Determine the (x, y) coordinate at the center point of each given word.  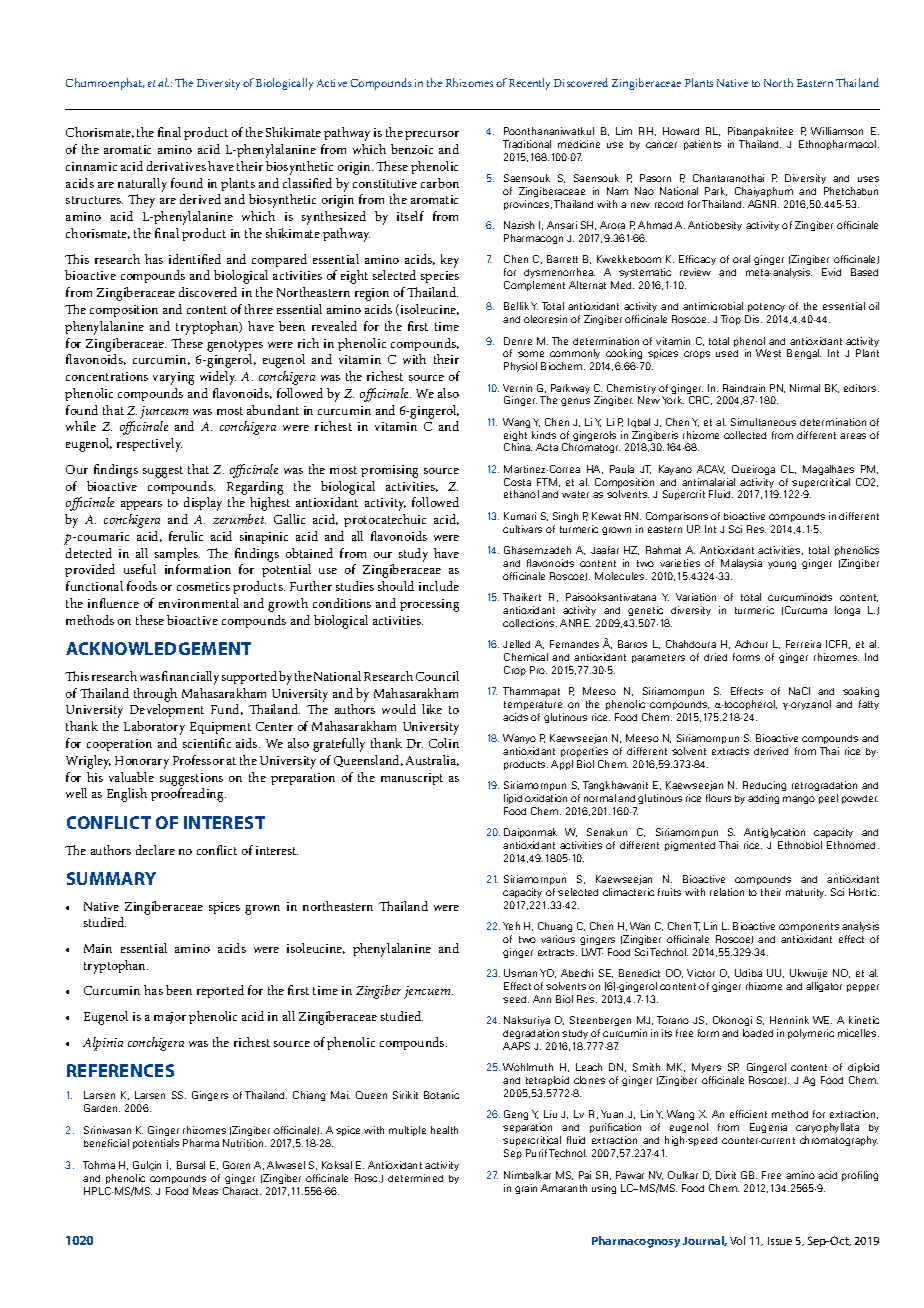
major (170, 1018)
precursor (432, 135)
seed (516, 999)
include (439, 586)
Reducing (764, 786)
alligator (824, 987)
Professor (198, 760)
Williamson (837, 131)
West (768, 353)
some (531, 354)
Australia (432, 760)
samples (177, 554)
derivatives (176, 166)
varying (173, 378)
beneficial (106, 1143)
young (782, 565)
